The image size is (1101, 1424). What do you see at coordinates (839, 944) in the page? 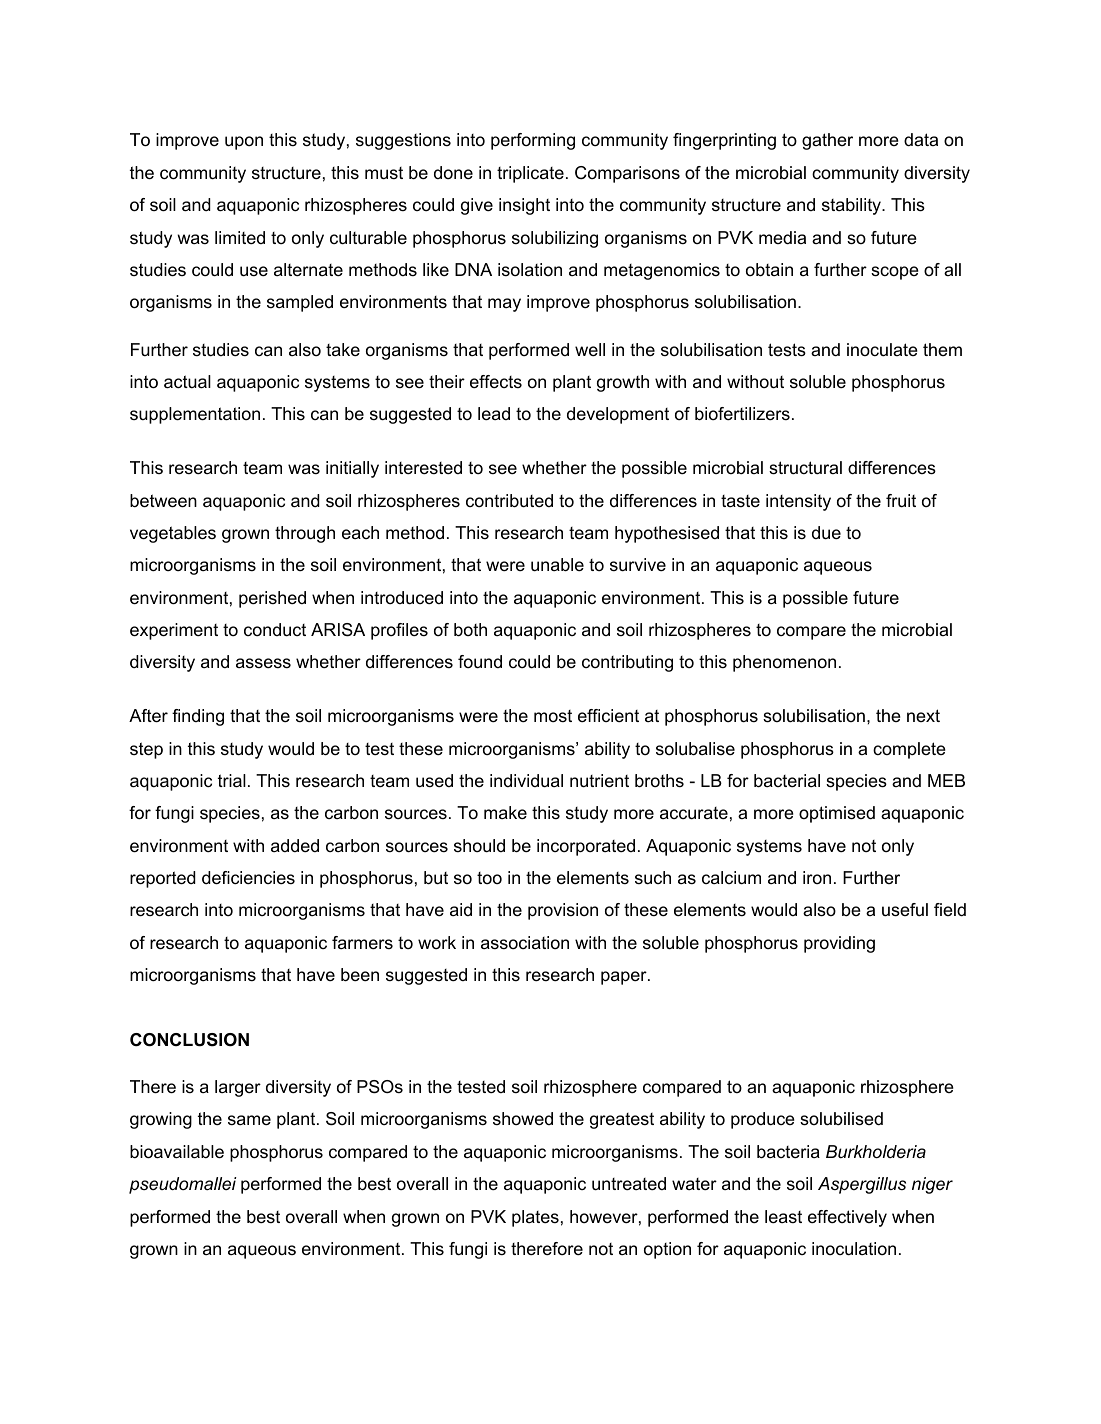
I see `providing` at bounding box center [839, 944].
